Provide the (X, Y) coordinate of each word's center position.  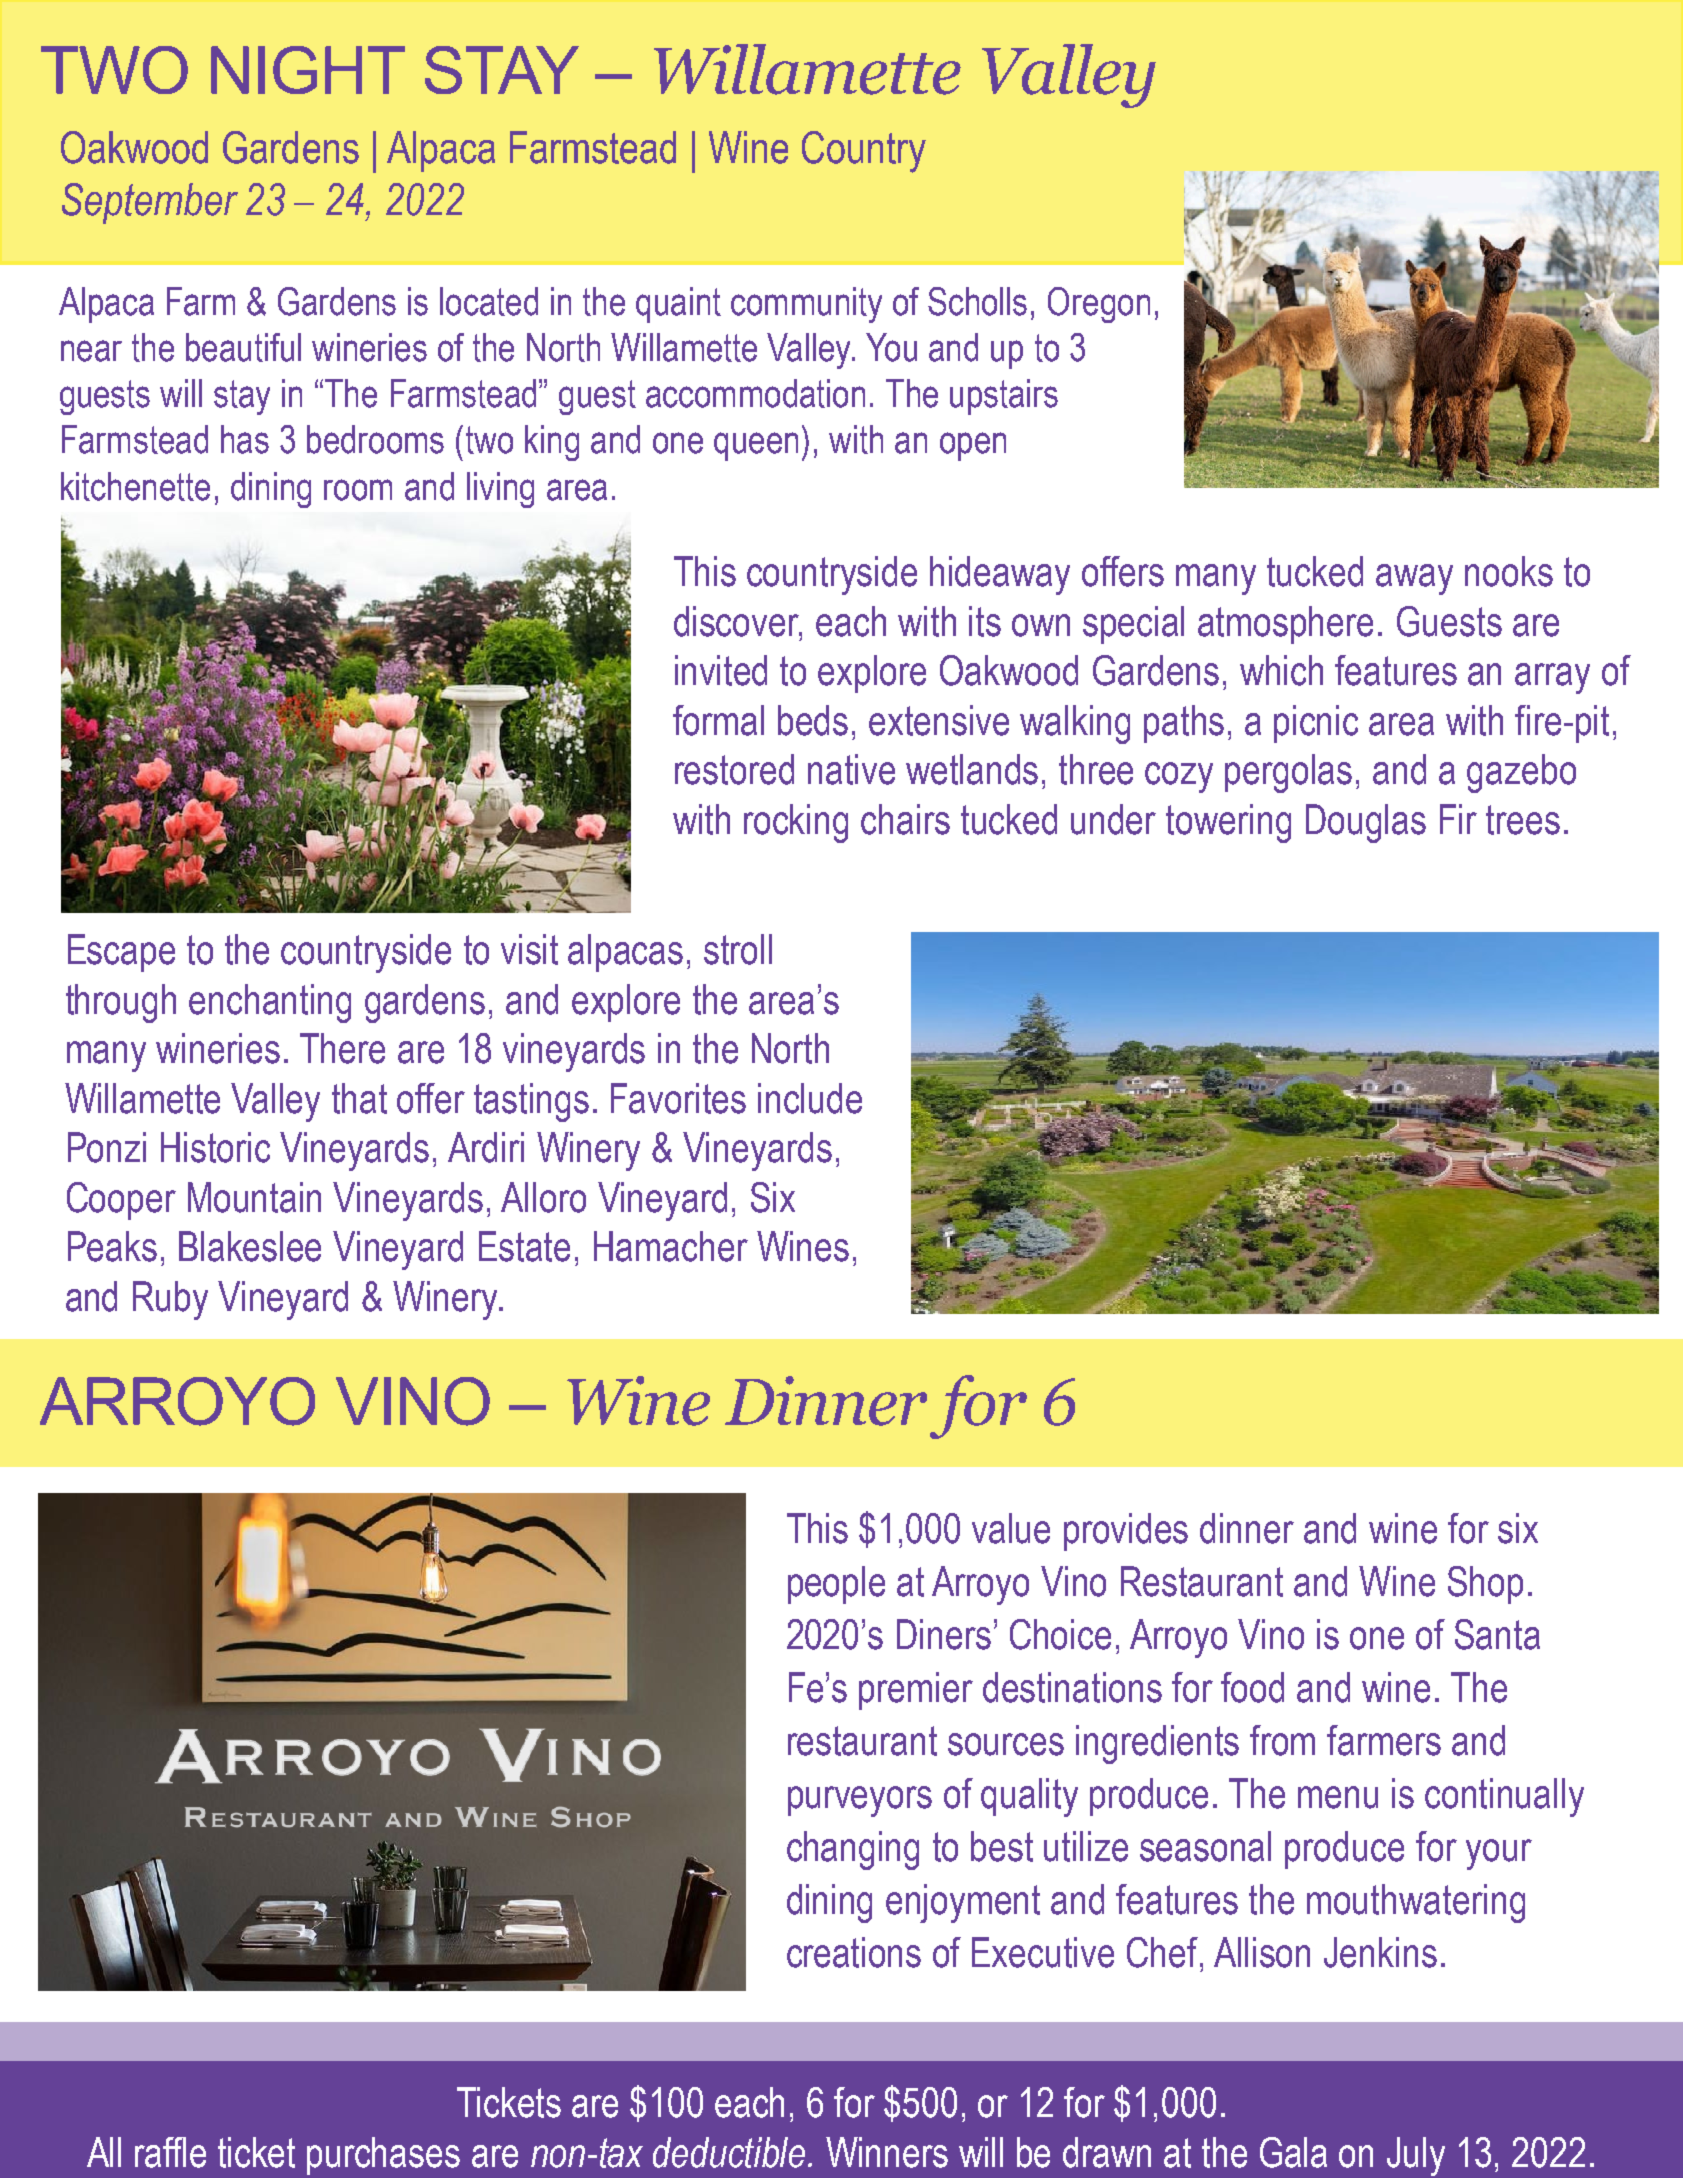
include (810, 1098)
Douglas (1366, 823)
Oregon (1099, 305)
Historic (215, 1147)
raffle (170, 2152)
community (806, 305)
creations (854, 1952)
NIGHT (308, 70)
